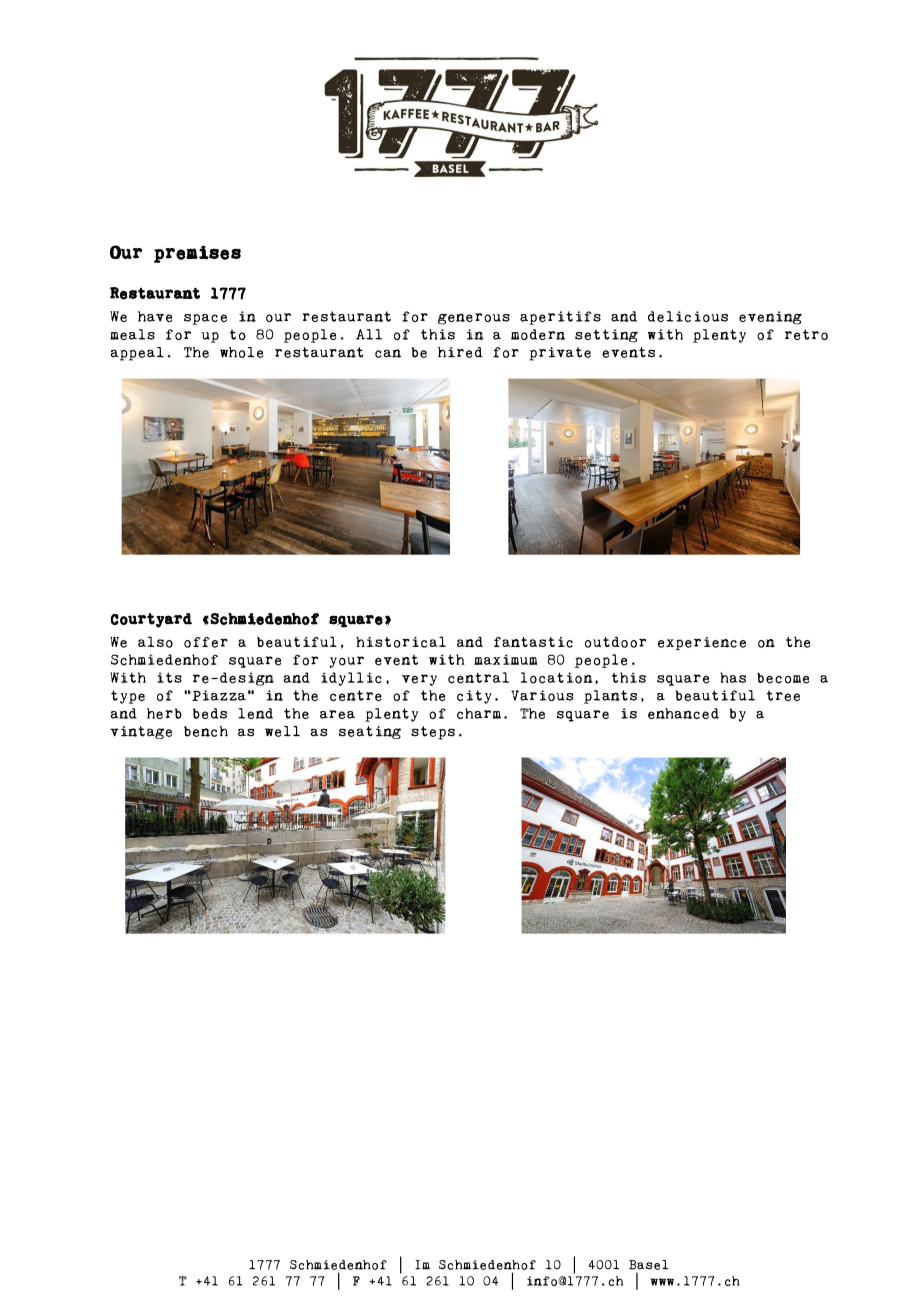  I want to click on premises, so click(197, 254).
